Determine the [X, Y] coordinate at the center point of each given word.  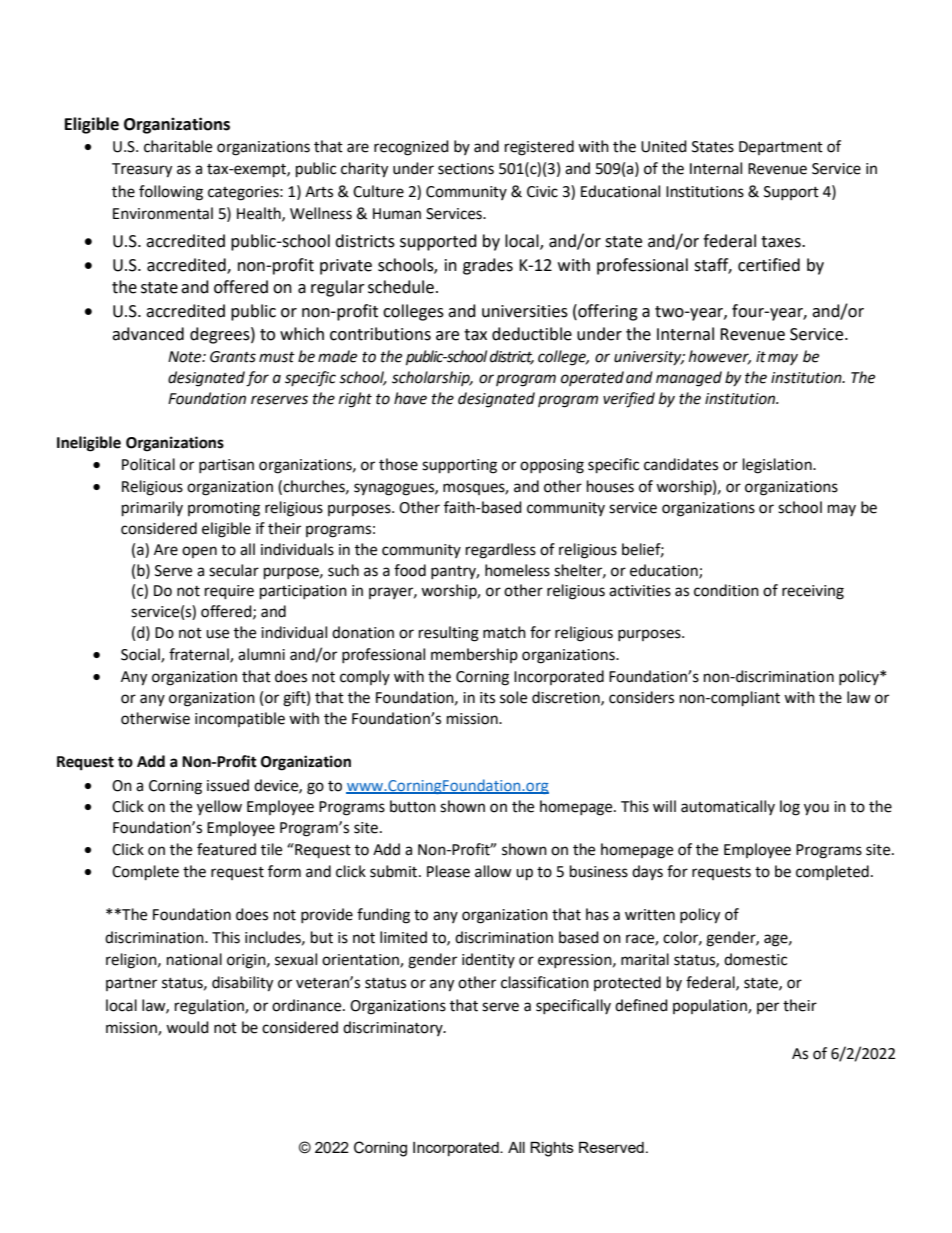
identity [488, 960]
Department [781, 148]
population [711, 1006]
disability [242, 984]
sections [466, 169]
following [171, 193]
